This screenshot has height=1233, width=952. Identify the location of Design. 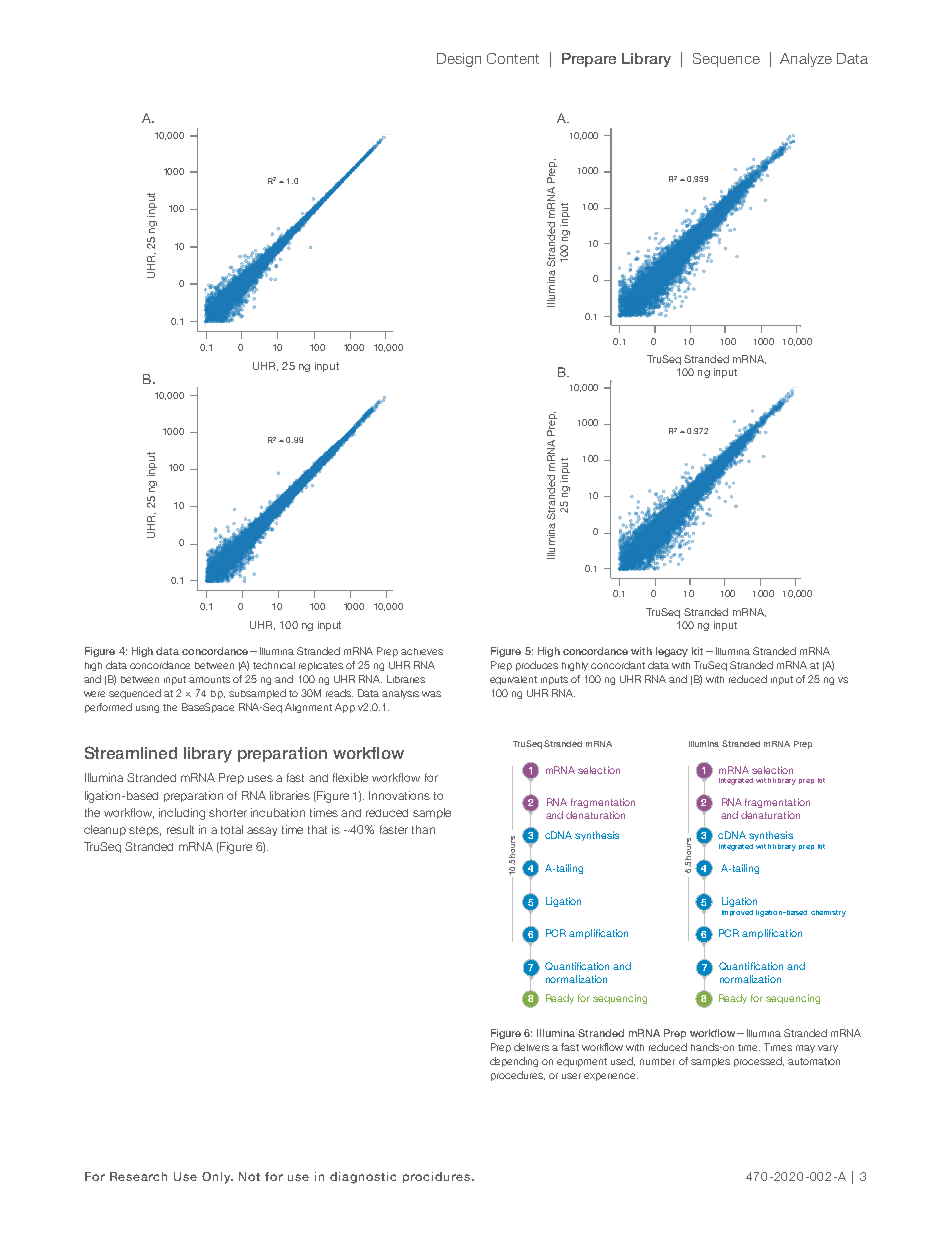
(459, 60).
